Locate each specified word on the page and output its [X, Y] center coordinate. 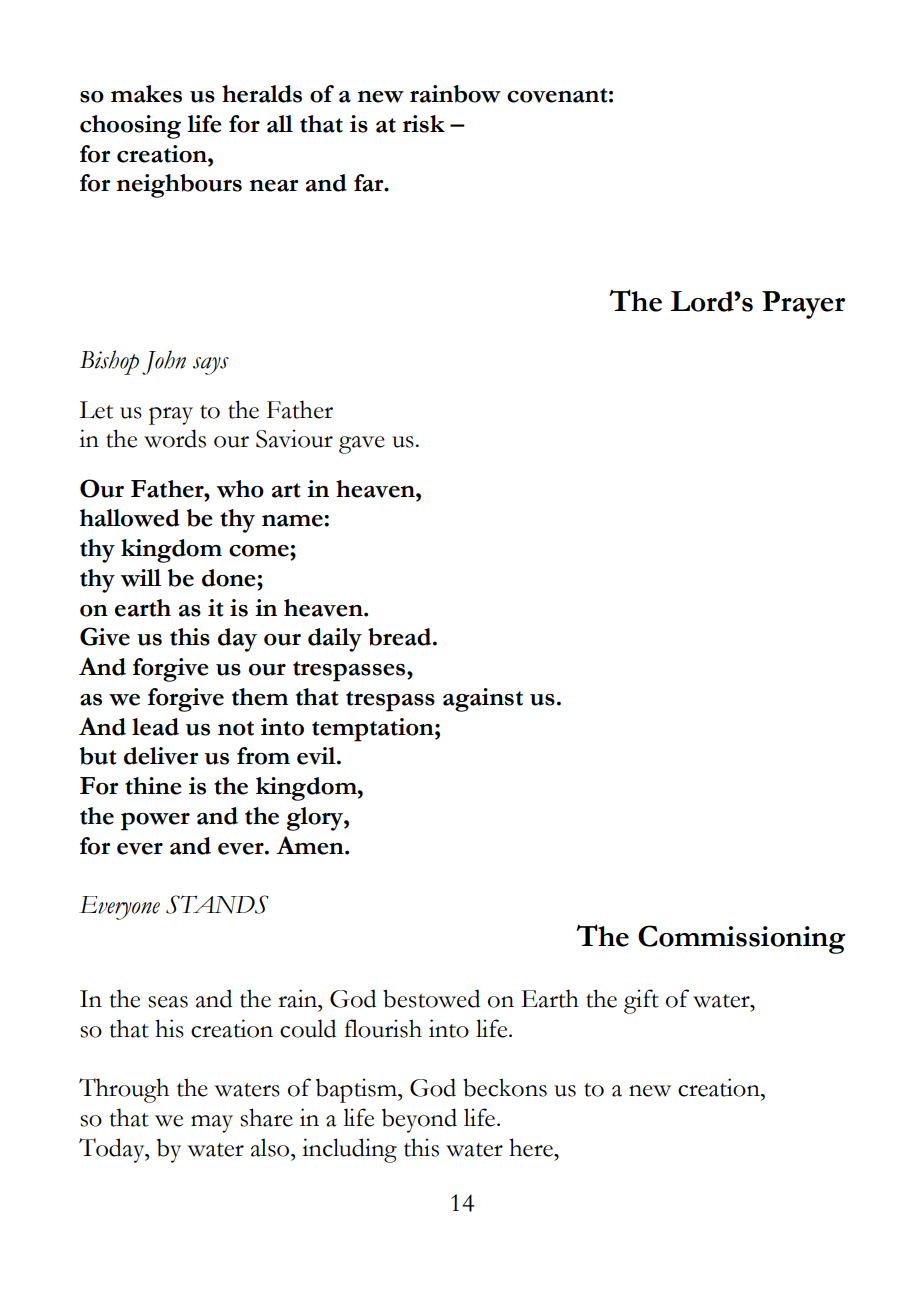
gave [362, 445]
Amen [311, 845]
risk [424, 124]
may [212, 1124]
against [483, 700]
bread [401, 637]
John [164, 362]
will [141, 578]
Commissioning [741, 939]
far [370, 183]
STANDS [217, 904]
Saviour [294, 438]
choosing [130, 127]
